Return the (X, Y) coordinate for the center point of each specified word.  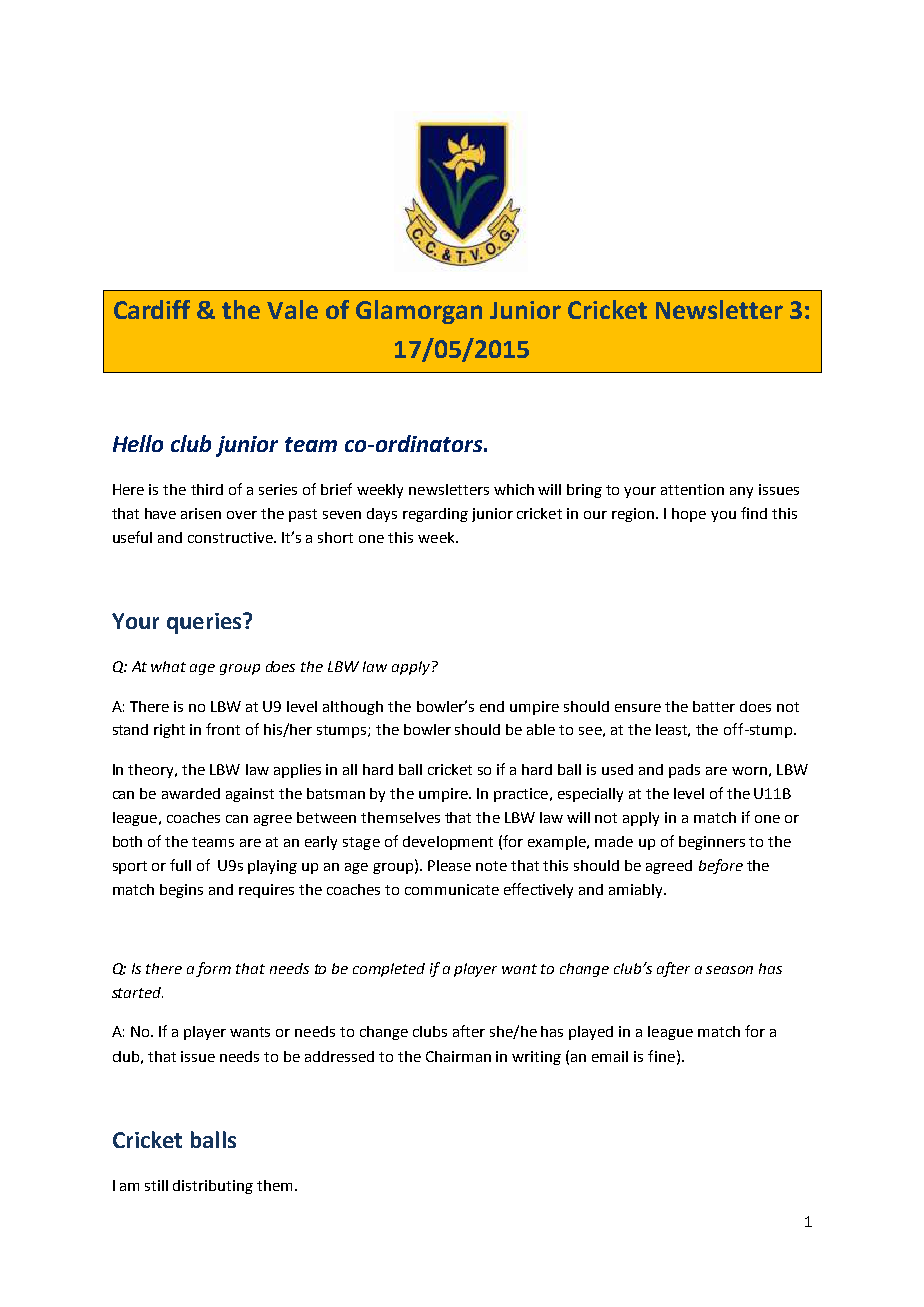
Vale (292, 309)
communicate (452, 889)
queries (205, 623)
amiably (637, 891)
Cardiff (152, 309)
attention (692, 489)
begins (181, 891)
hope (689, 515)
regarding (435, 515)
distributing (213, 1187)
